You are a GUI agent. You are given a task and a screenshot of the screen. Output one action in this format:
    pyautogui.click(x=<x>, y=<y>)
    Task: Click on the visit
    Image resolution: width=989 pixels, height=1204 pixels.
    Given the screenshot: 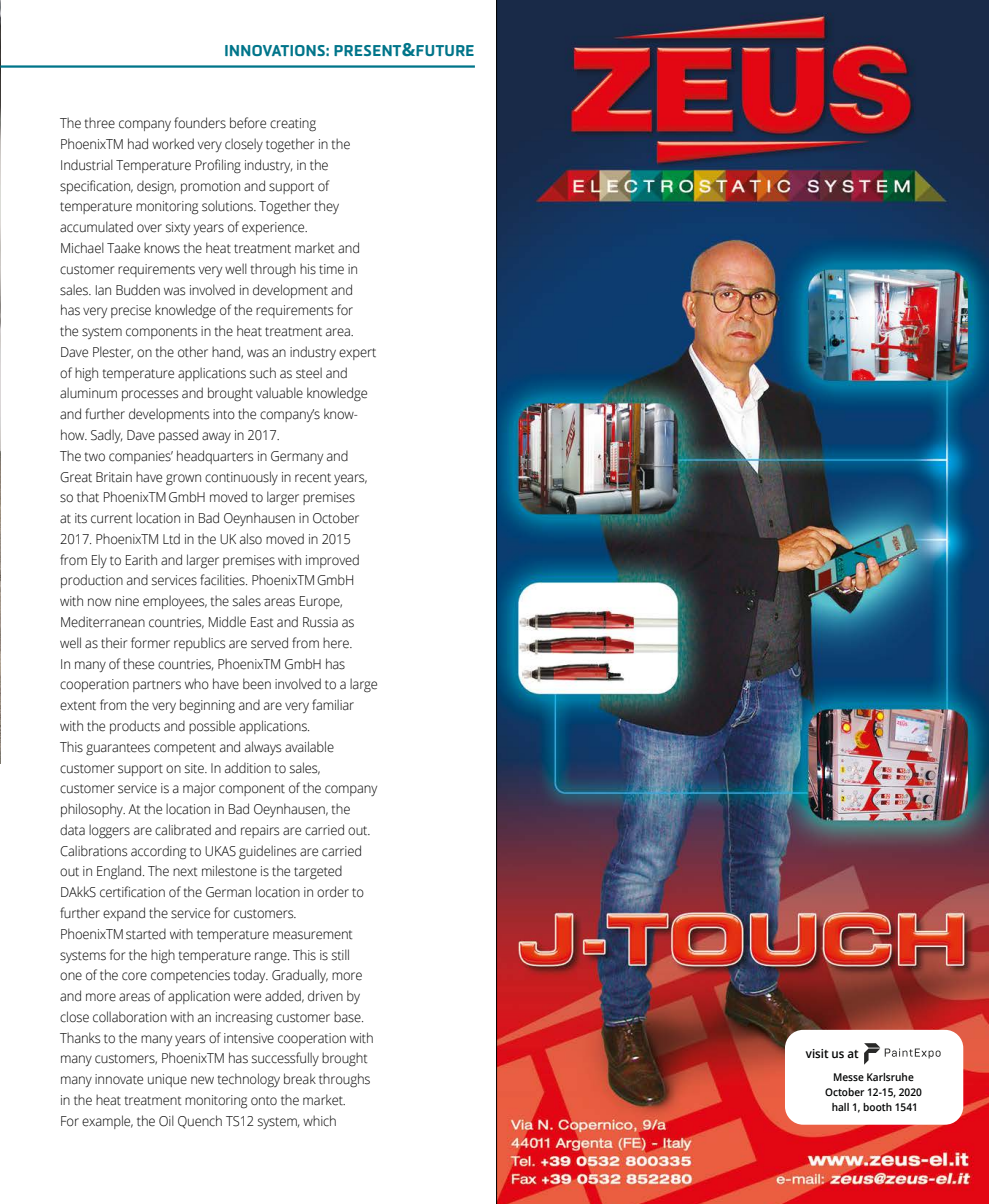 What is the action you would take?
    pyautogui.click(x=817, y=1054)
